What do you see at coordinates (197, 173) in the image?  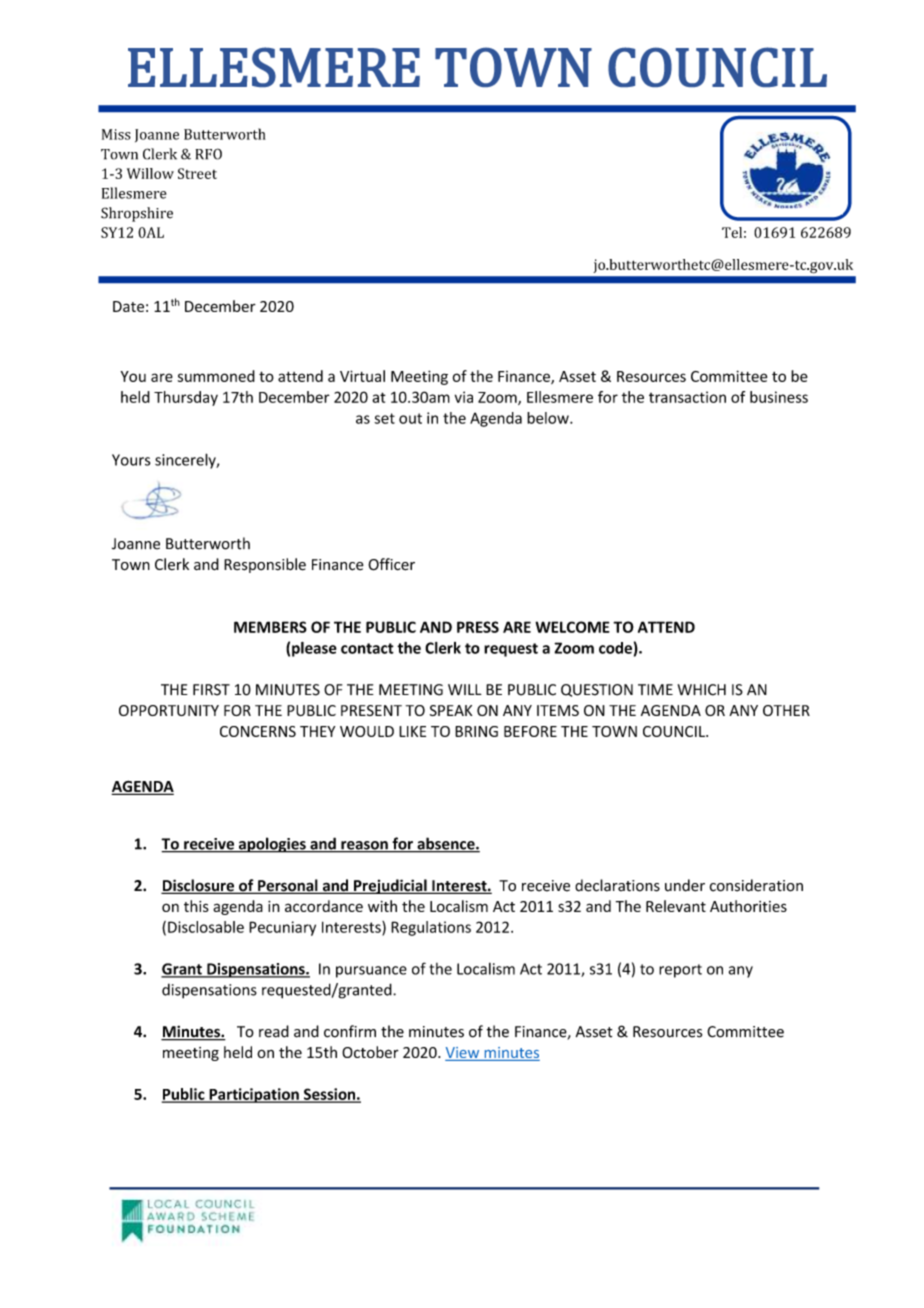 I see `Street` at bounding box center [197, 173].
